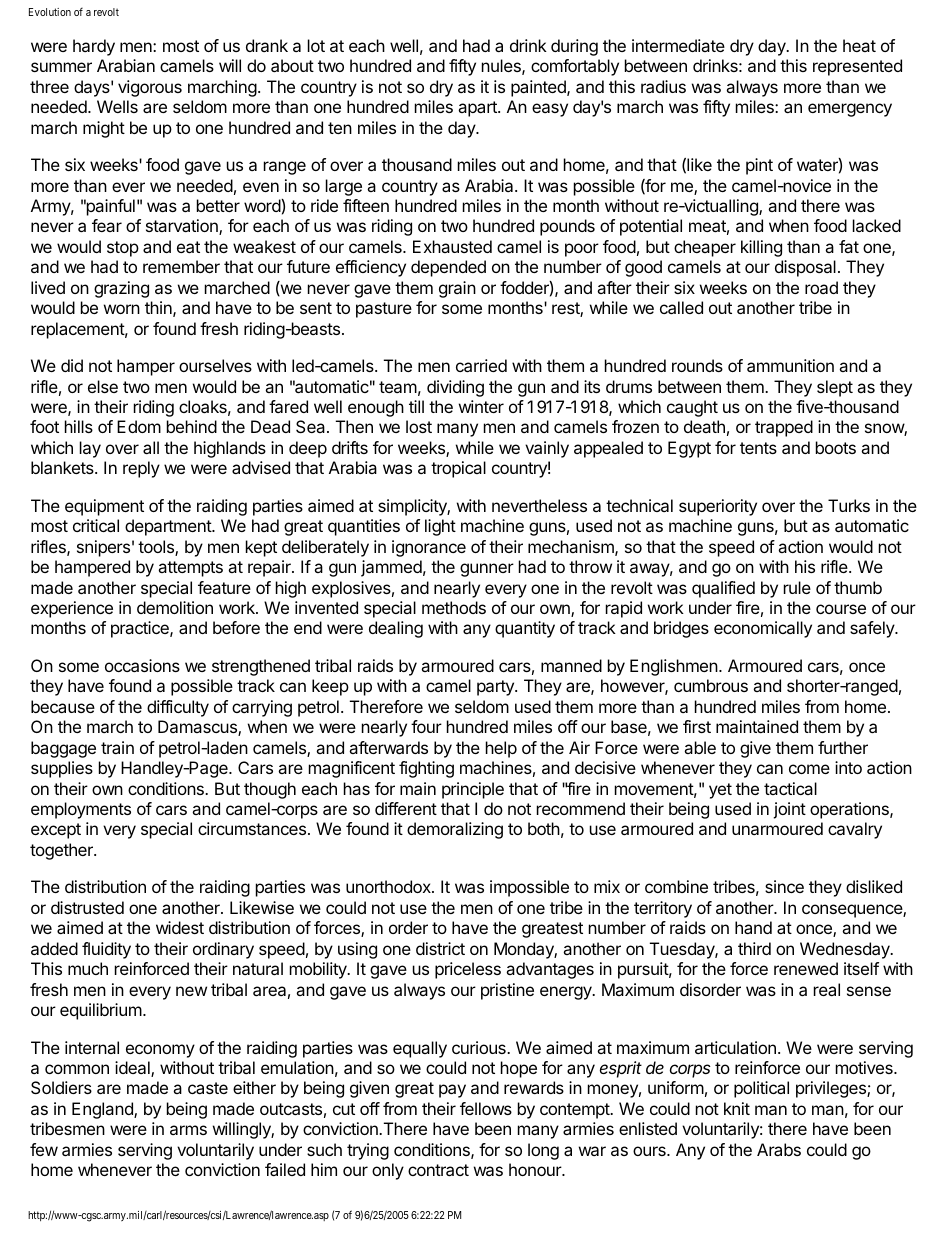 The image size is (952, 1233). Describe the element at coordinates (784, 886) in the document. I see `since` at that location.
